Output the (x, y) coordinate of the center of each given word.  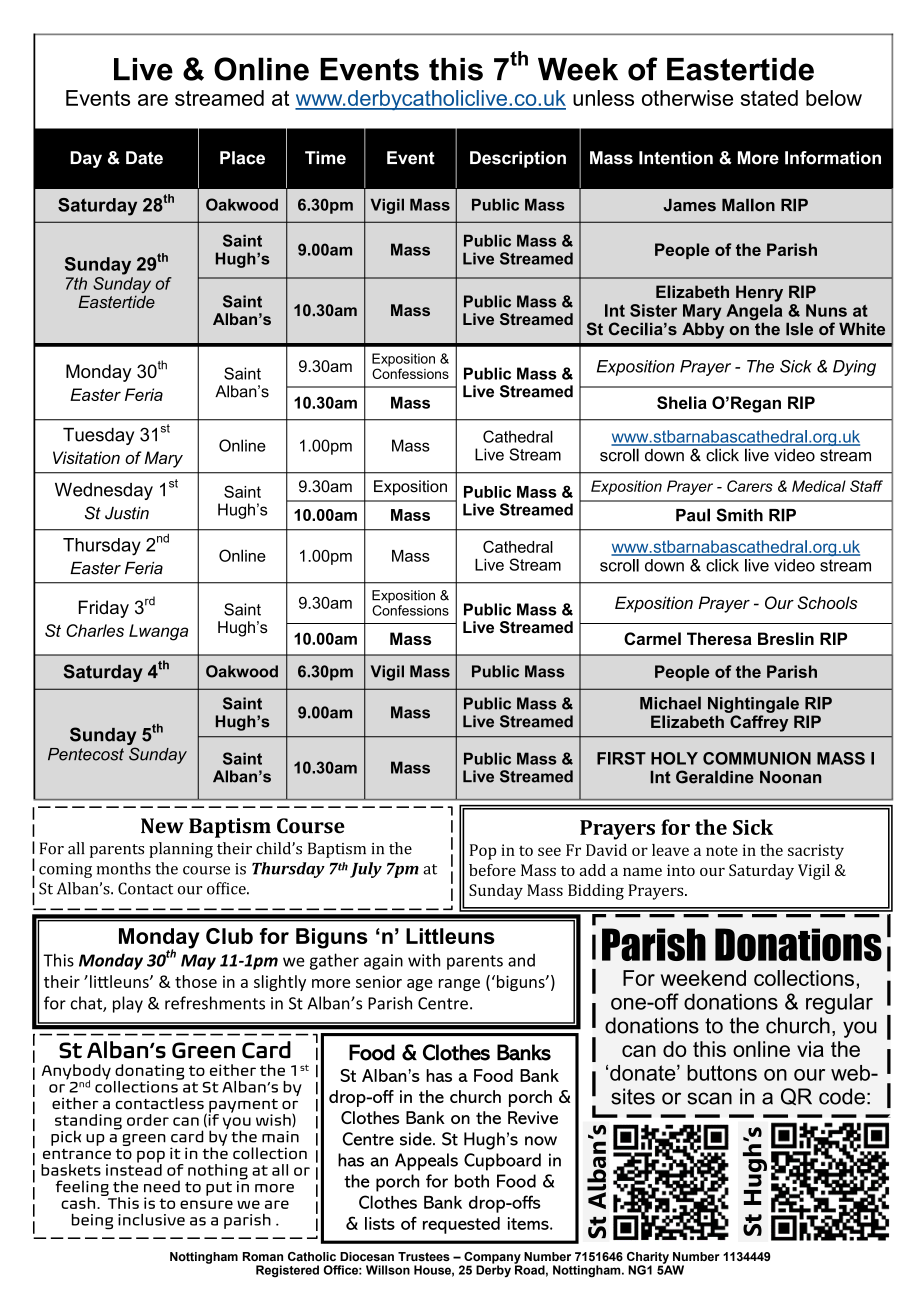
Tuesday (98, 436)
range (459, 985)
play (128, 1004)
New (162, 826)
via (810, 1049)
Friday (104, 609)
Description (518, 159)
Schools (827, 602)
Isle (799, 329)
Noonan (790, 777)
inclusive (151, 1220)
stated (769, 98)
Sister (653, 310)
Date (144, 158)
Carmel (652, 638)
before (492, 870)
